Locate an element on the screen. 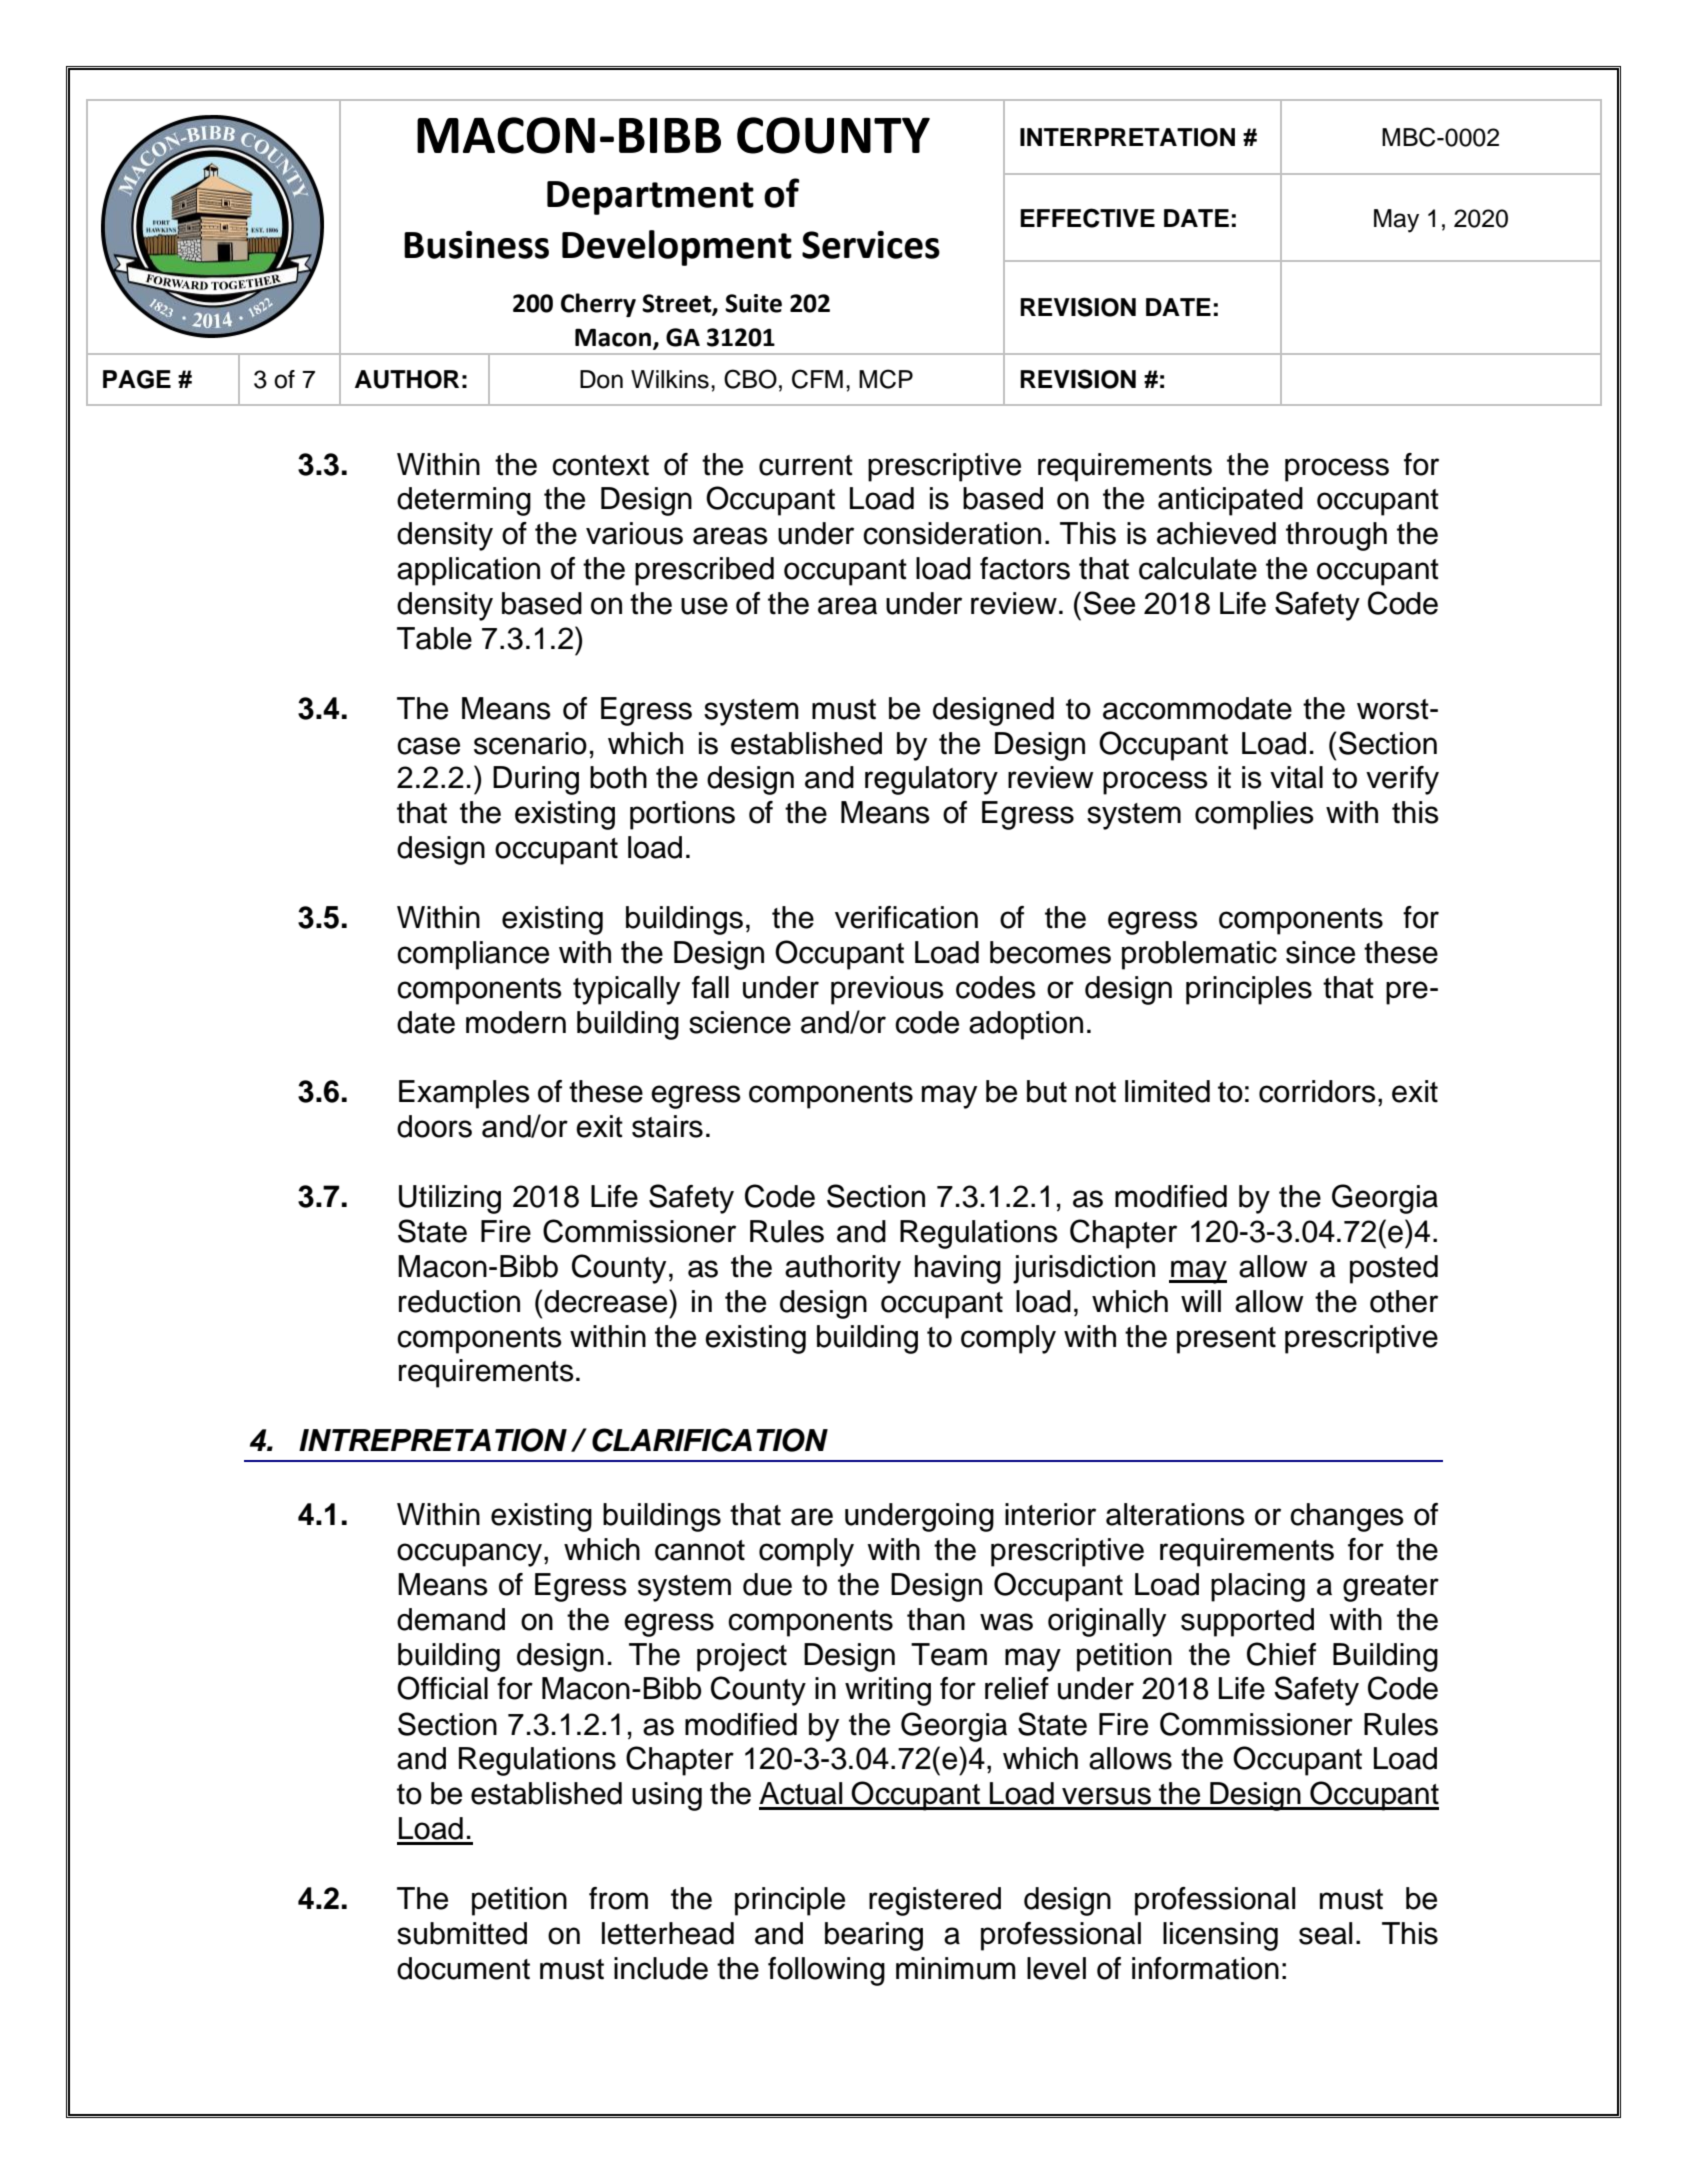 This screenshot has height=2184, width=1687. submitted is located at coordinates (462, 1933).
